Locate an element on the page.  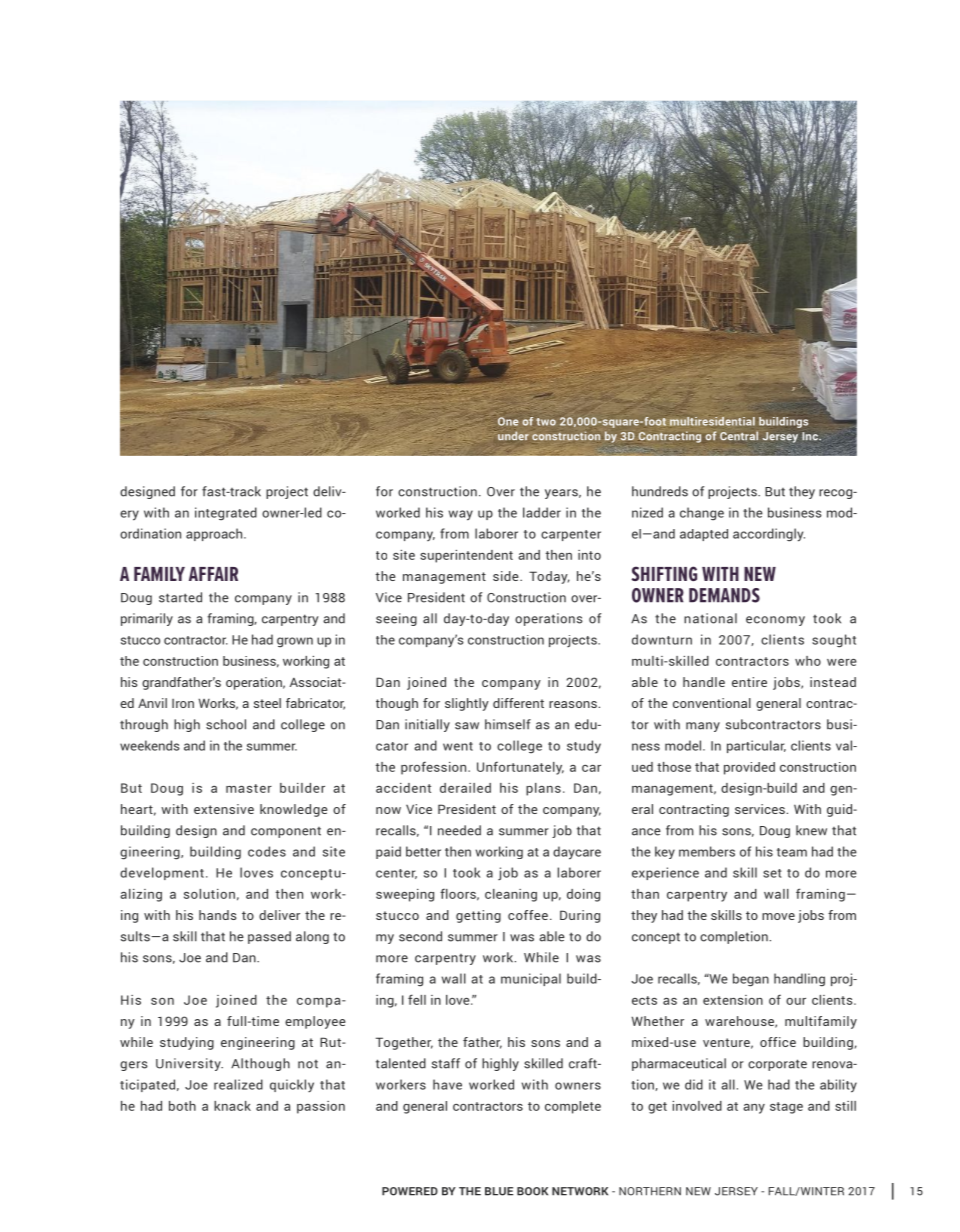
stage is located at coordinates (786, 1108).
